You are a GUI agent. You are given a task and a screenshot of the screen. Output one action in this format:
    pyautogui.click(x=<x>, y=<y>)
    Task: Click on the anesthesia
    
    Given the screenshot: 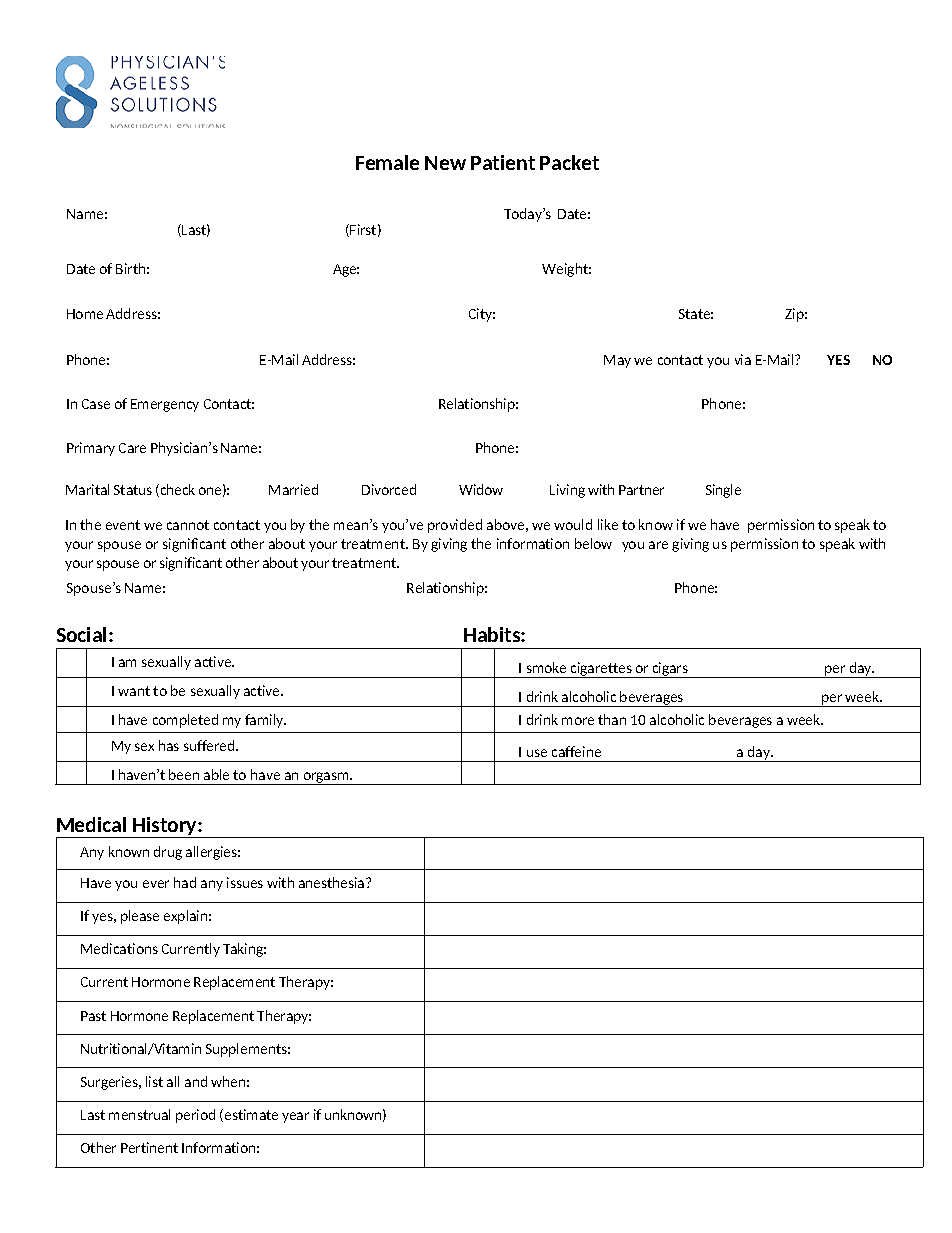 What is the action you would take?
    pyautogui.click(x=333, y=882)
